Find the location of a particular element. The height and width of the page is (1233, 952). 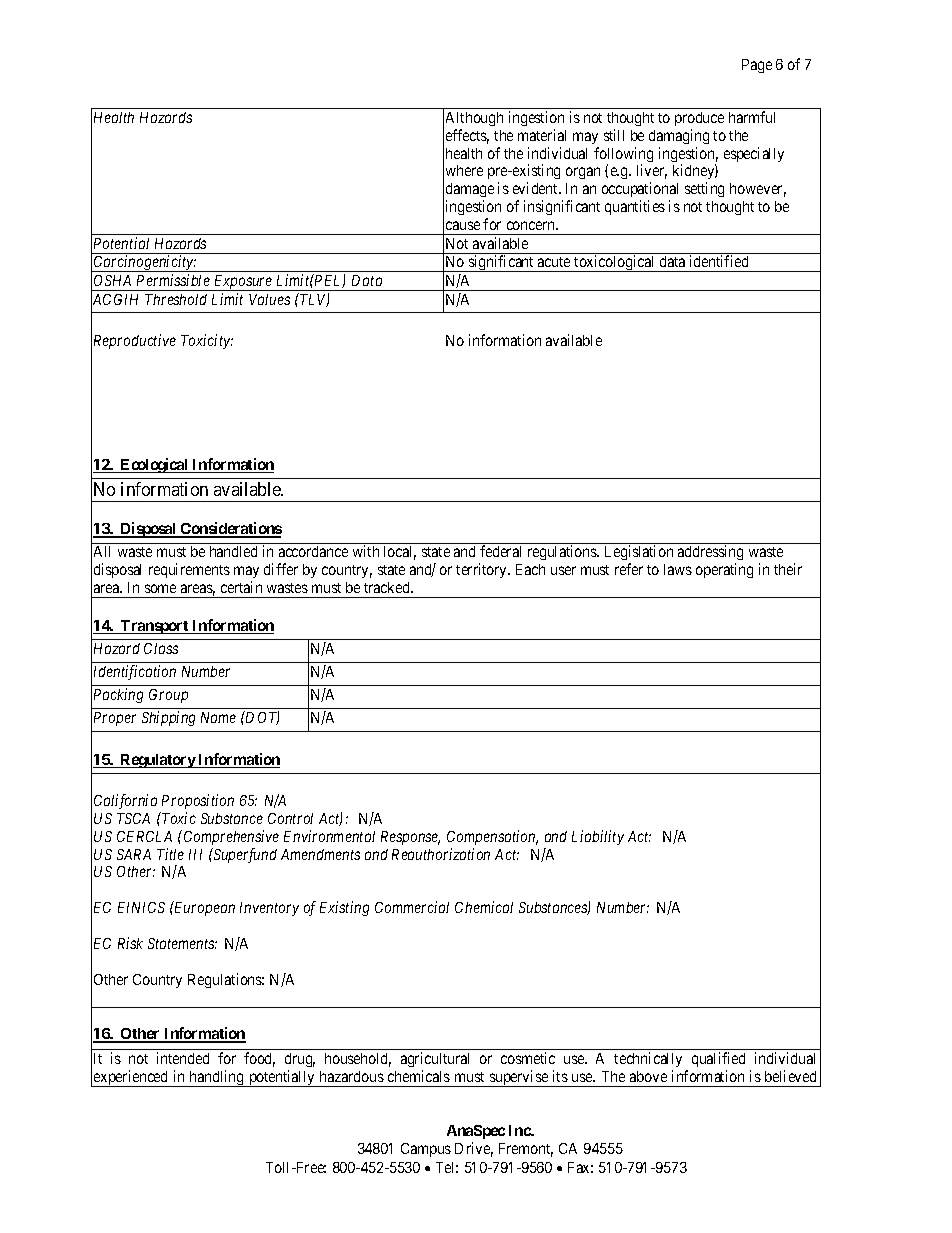

Liability is located at coordinates (598, 837).
